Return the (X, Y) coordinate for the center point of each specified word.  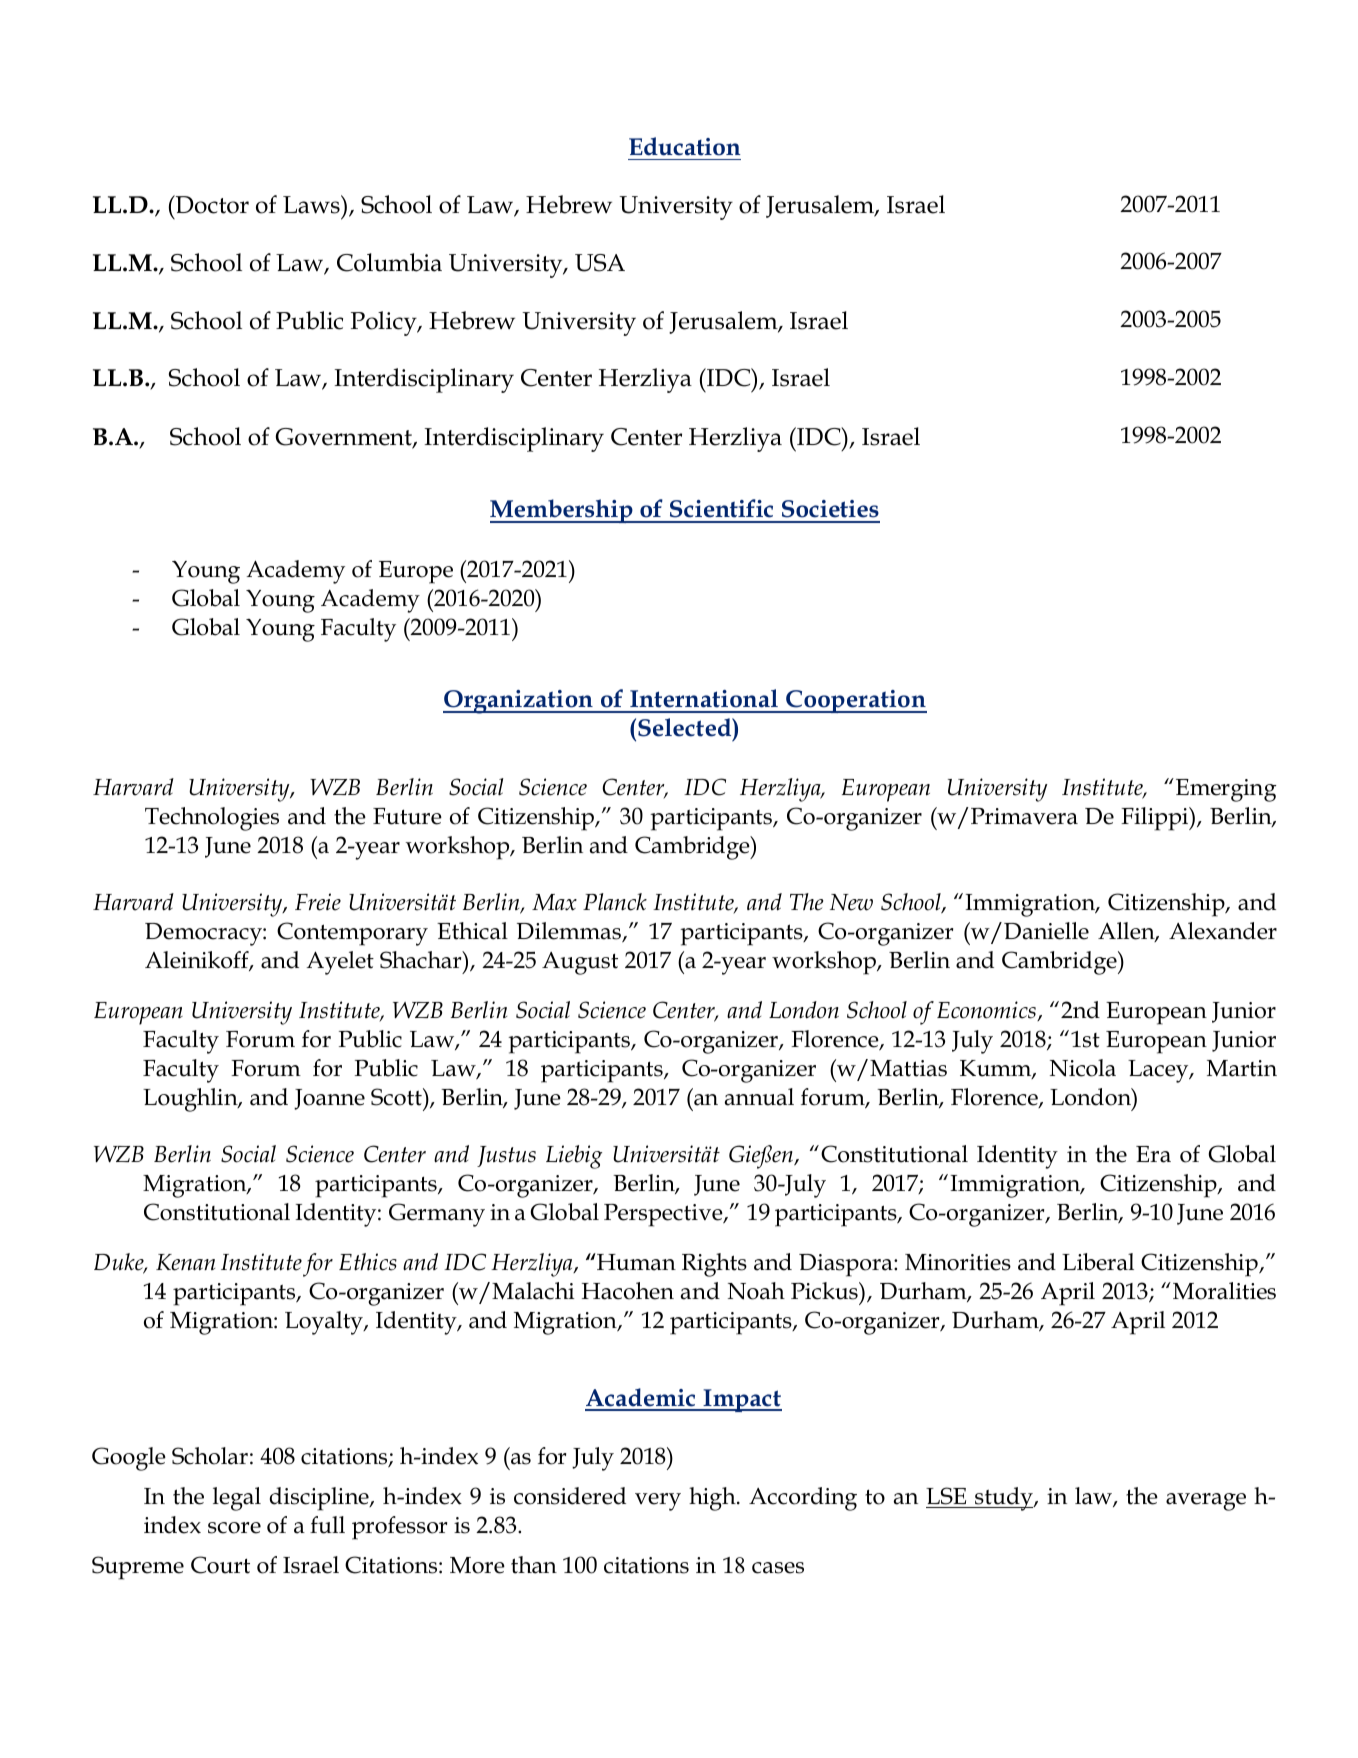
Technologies (212, 819)
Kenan (185, 1262)
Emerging (1226, 790)
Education (684, 146)
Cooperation (855, 701)
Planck (615, 902)
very (658, 1502)
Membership (562, 511)
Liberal (1098, 1262)
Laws (312, 204)
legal (237, 1499)
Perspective (664, 1215)
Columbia (389, 262)
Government (345, 438)
